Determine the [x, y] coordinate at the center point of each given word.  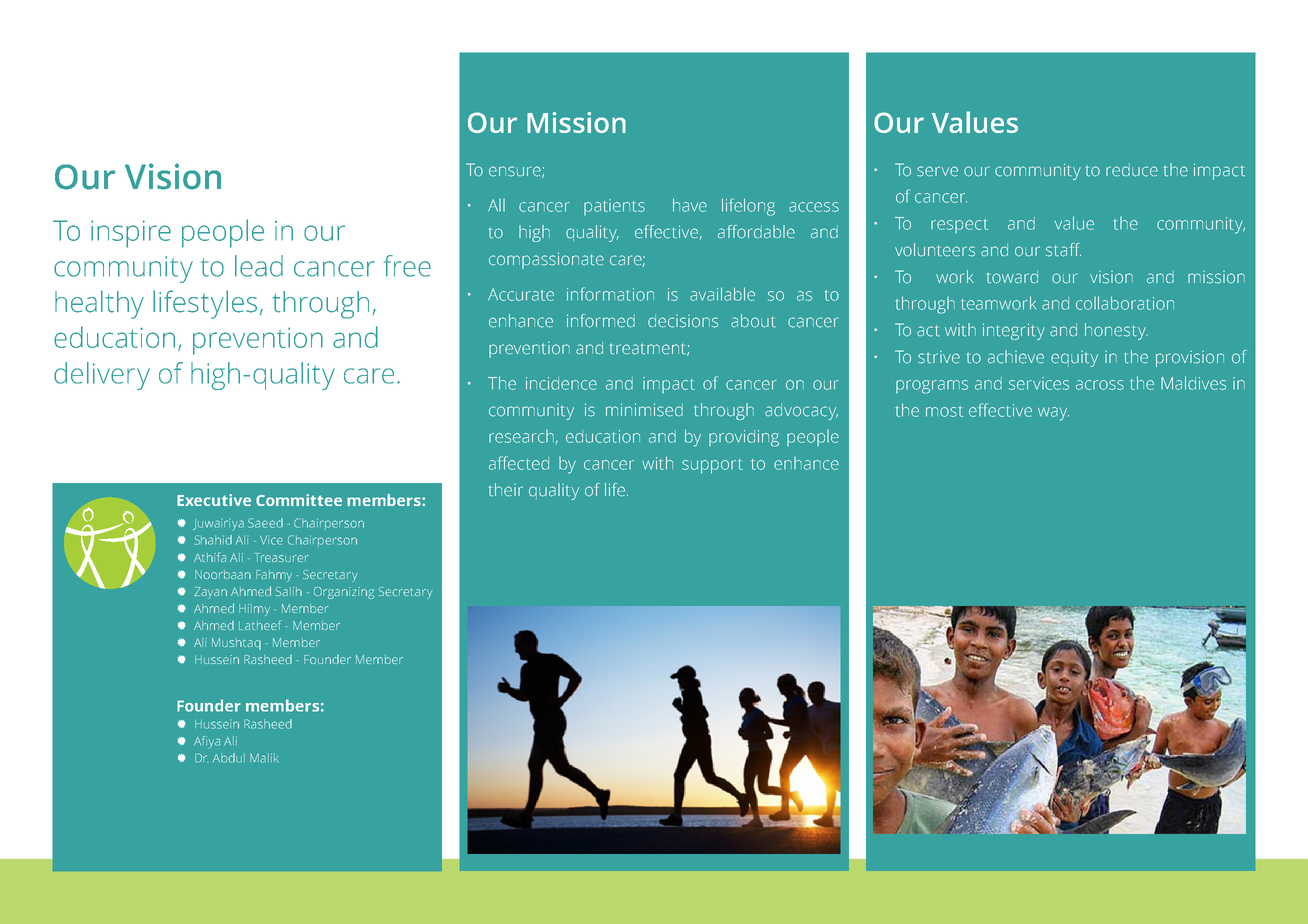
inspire [131, 234]
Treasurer [281, 557]
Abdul [229, 758]
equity [1074, 359]
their [506, 490]
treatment [649, 349]
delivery [102, 376]
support [712, 466]
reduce [1132, 170]
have [690, 205]
